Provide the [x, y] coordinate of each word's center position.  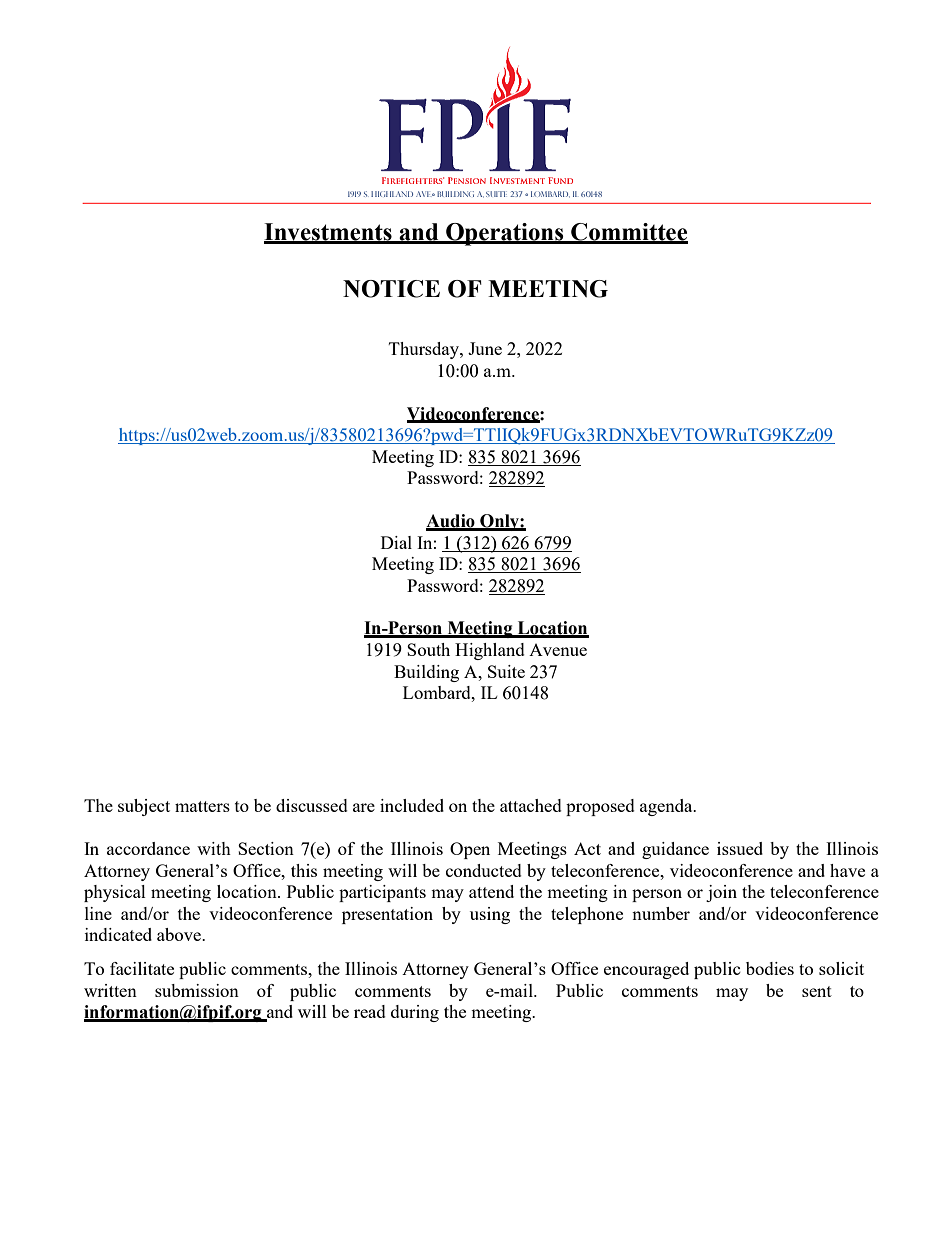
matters [202, 806]
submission [197, 990]
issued [740, 848]
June [485, 348]
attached [531, 805]
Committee [628, 233]
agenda [667, 807]
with [214, 848]
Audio [451, 522]
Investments [329, 233]
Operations [505, 234]
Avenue [558, 650]
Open [470, 850]
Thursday [425, 350]
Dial [396, 542]
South [428, 649]
